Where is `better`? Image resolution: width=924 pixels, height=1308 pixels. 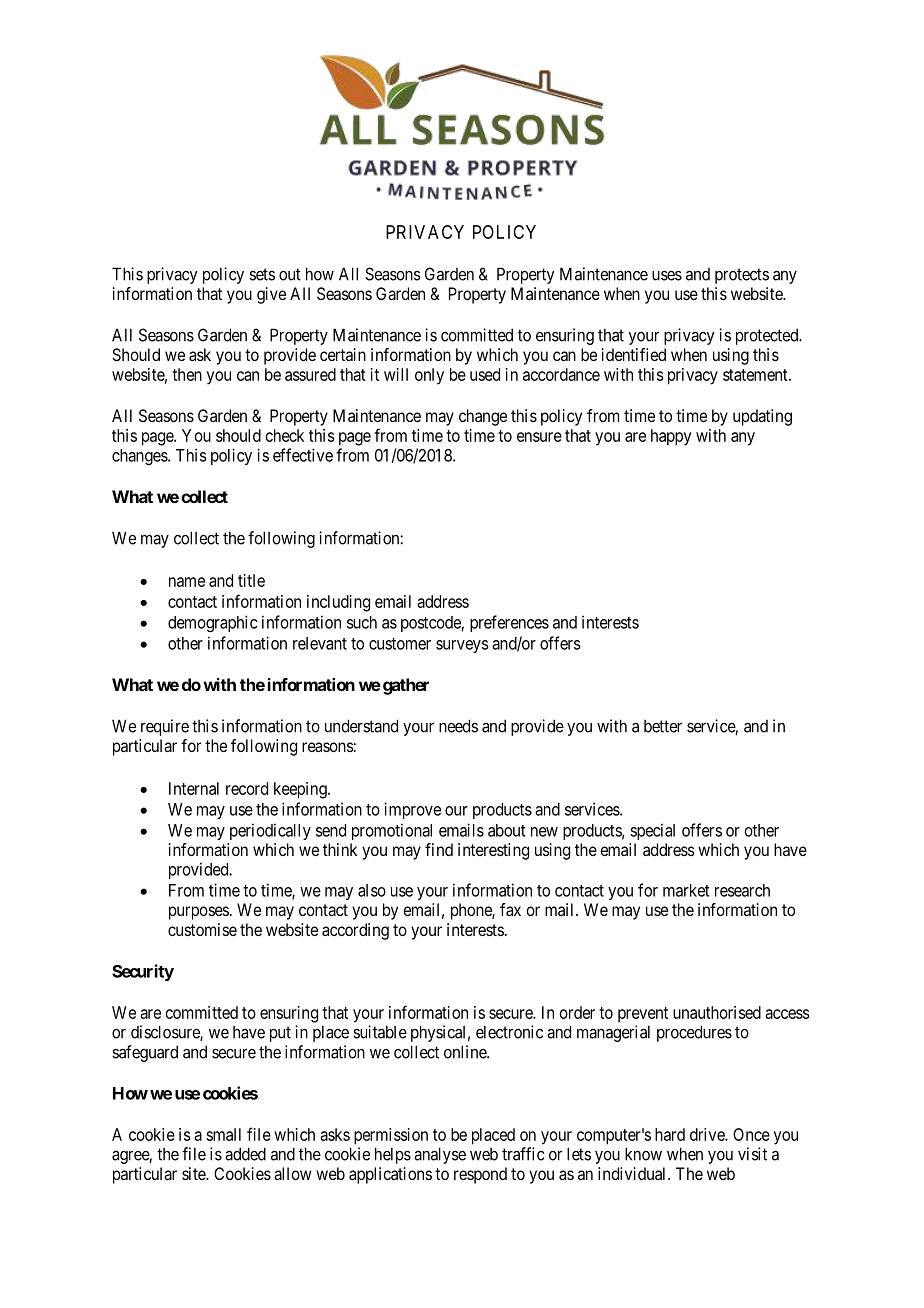 better is located at coordinates (663, 726).
